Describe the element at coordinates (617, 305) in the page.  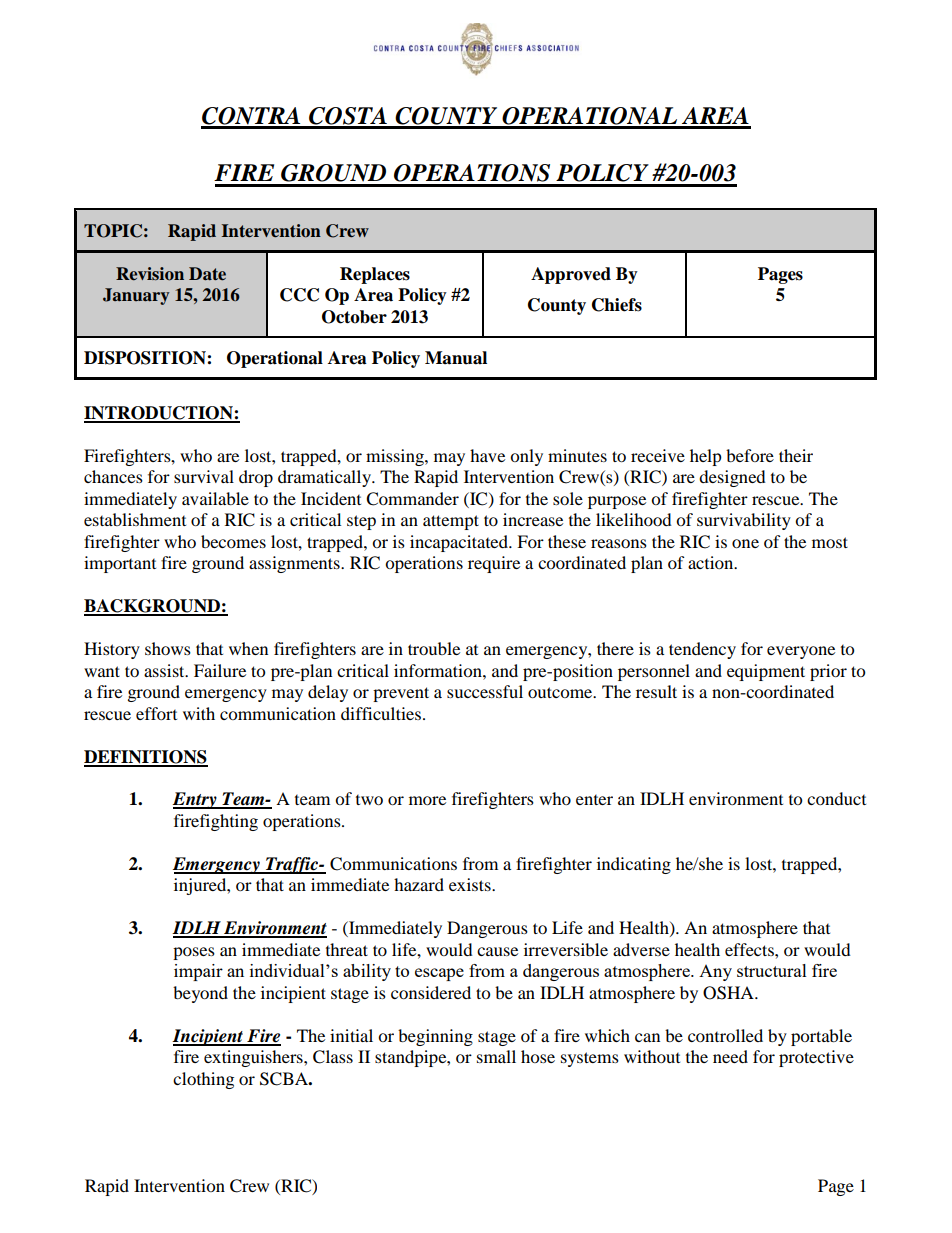
I see `Chiefs` at that location.
